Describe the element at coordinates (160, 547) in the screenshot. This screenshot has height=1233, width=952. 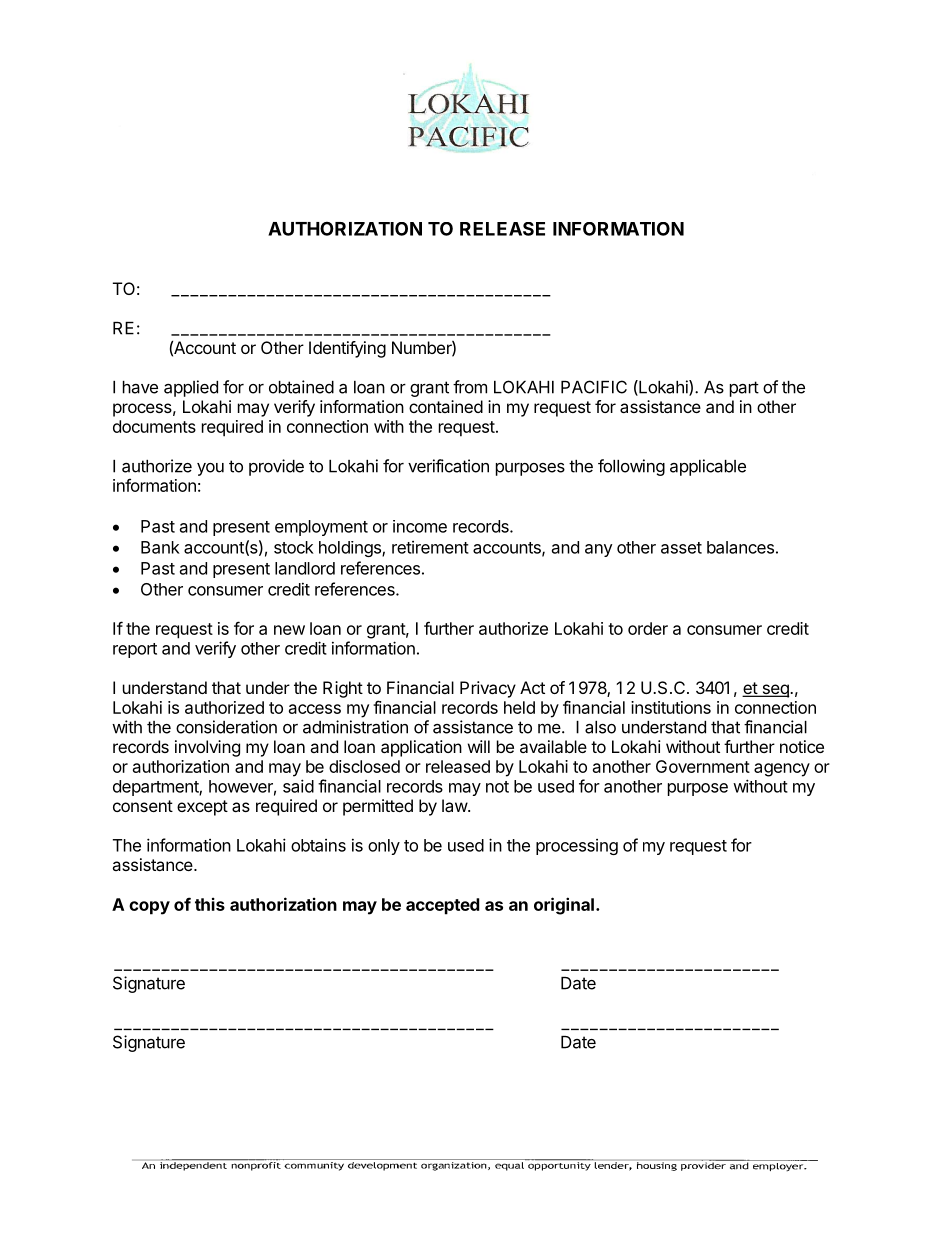
I see `Bank` at that location.
